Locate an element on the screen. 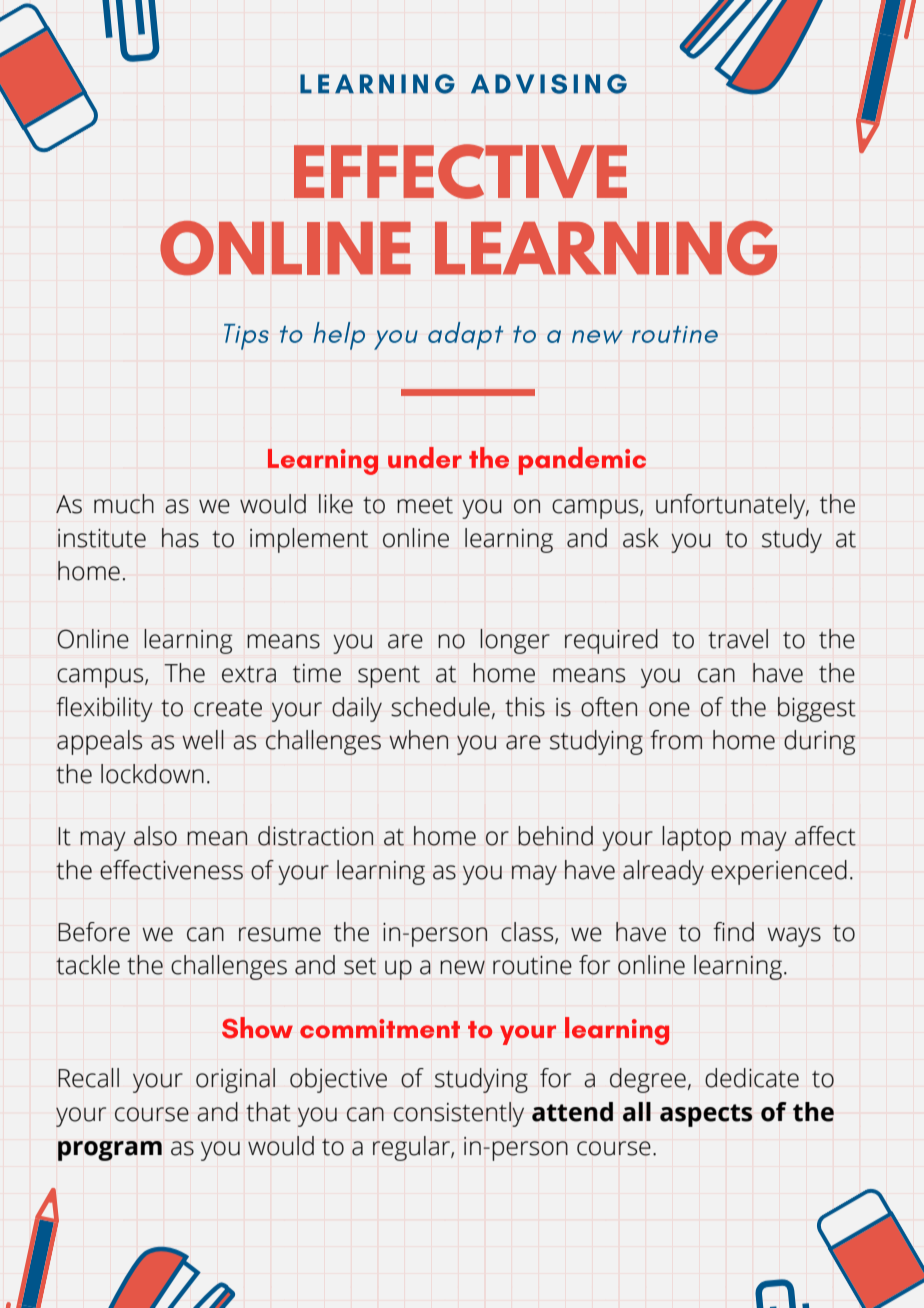 The image size is (924, 1308). original is located at coordinates (235, 1080).
